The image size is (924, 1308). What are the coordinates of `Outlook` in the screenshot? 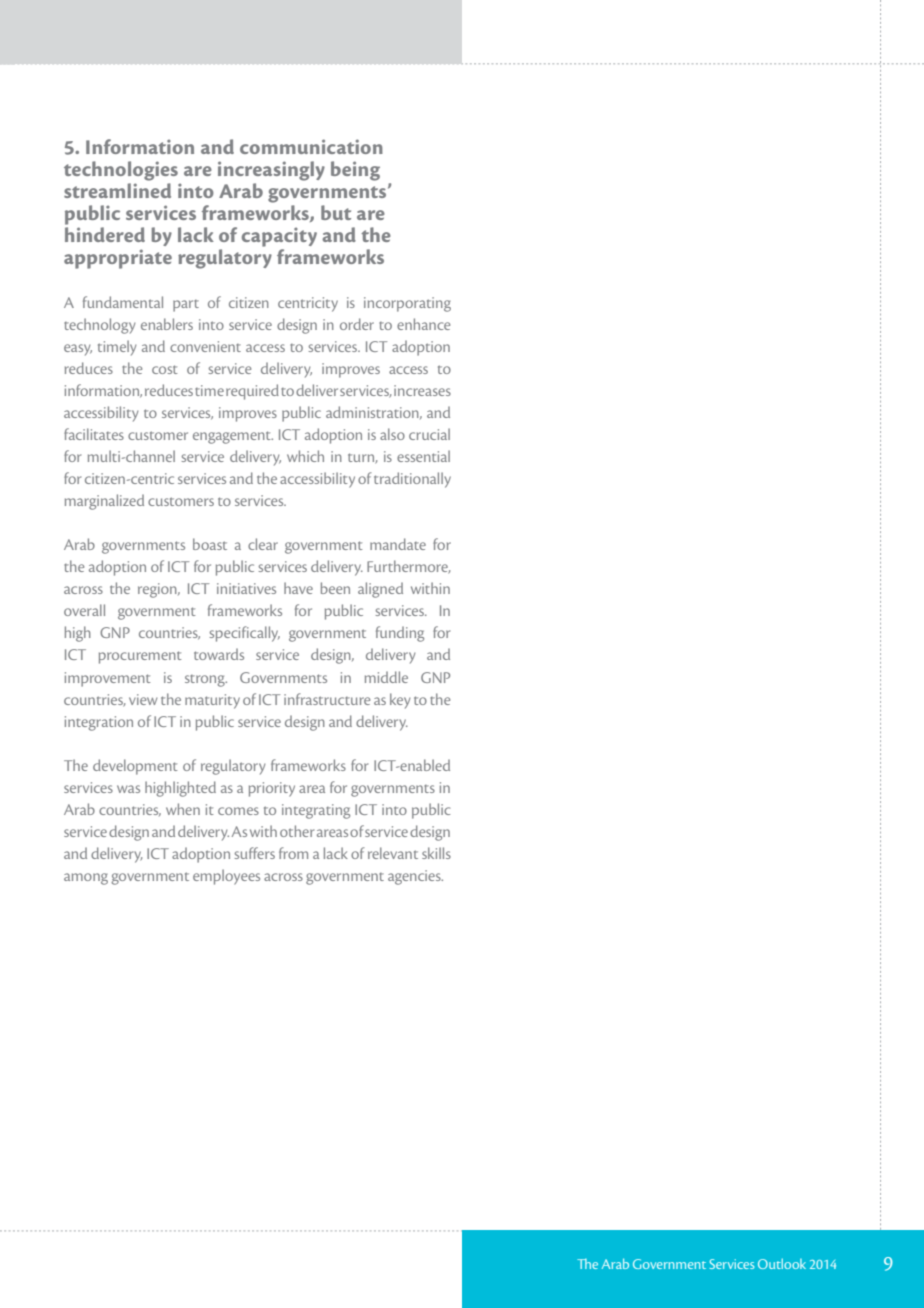 It's located at (782, 1263).
